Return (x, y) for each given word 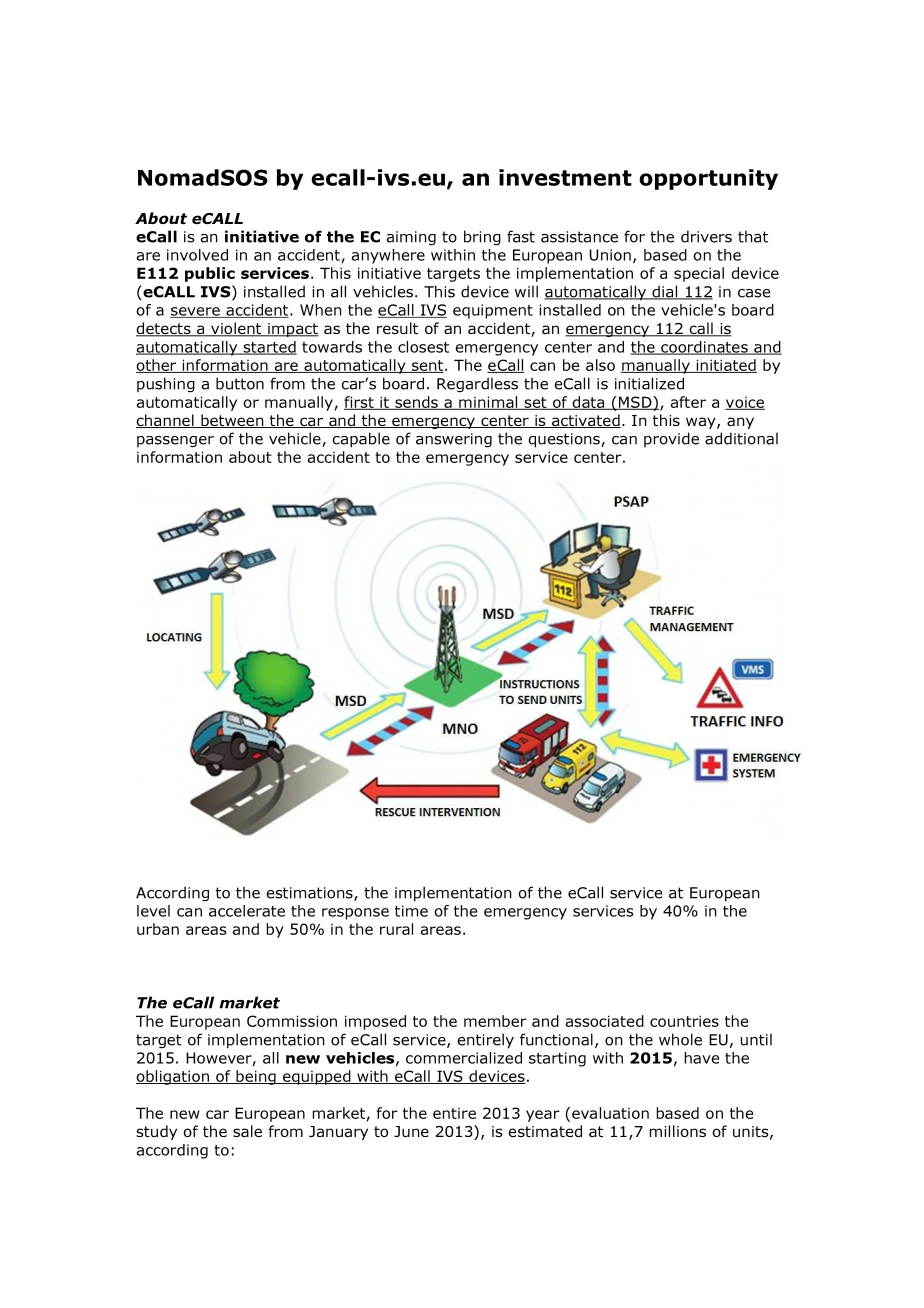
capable (361, 440)
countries (684, 1021)
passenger (175, 442)
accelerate (247, 911)
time (411, 911)
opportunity (708, 179)
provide (671, 439)
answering (454, 440)
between (232, 421)
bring (482, 238)
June (411, 1131)
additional (741, 438)
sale (247, 1131)
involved (197, 255)
